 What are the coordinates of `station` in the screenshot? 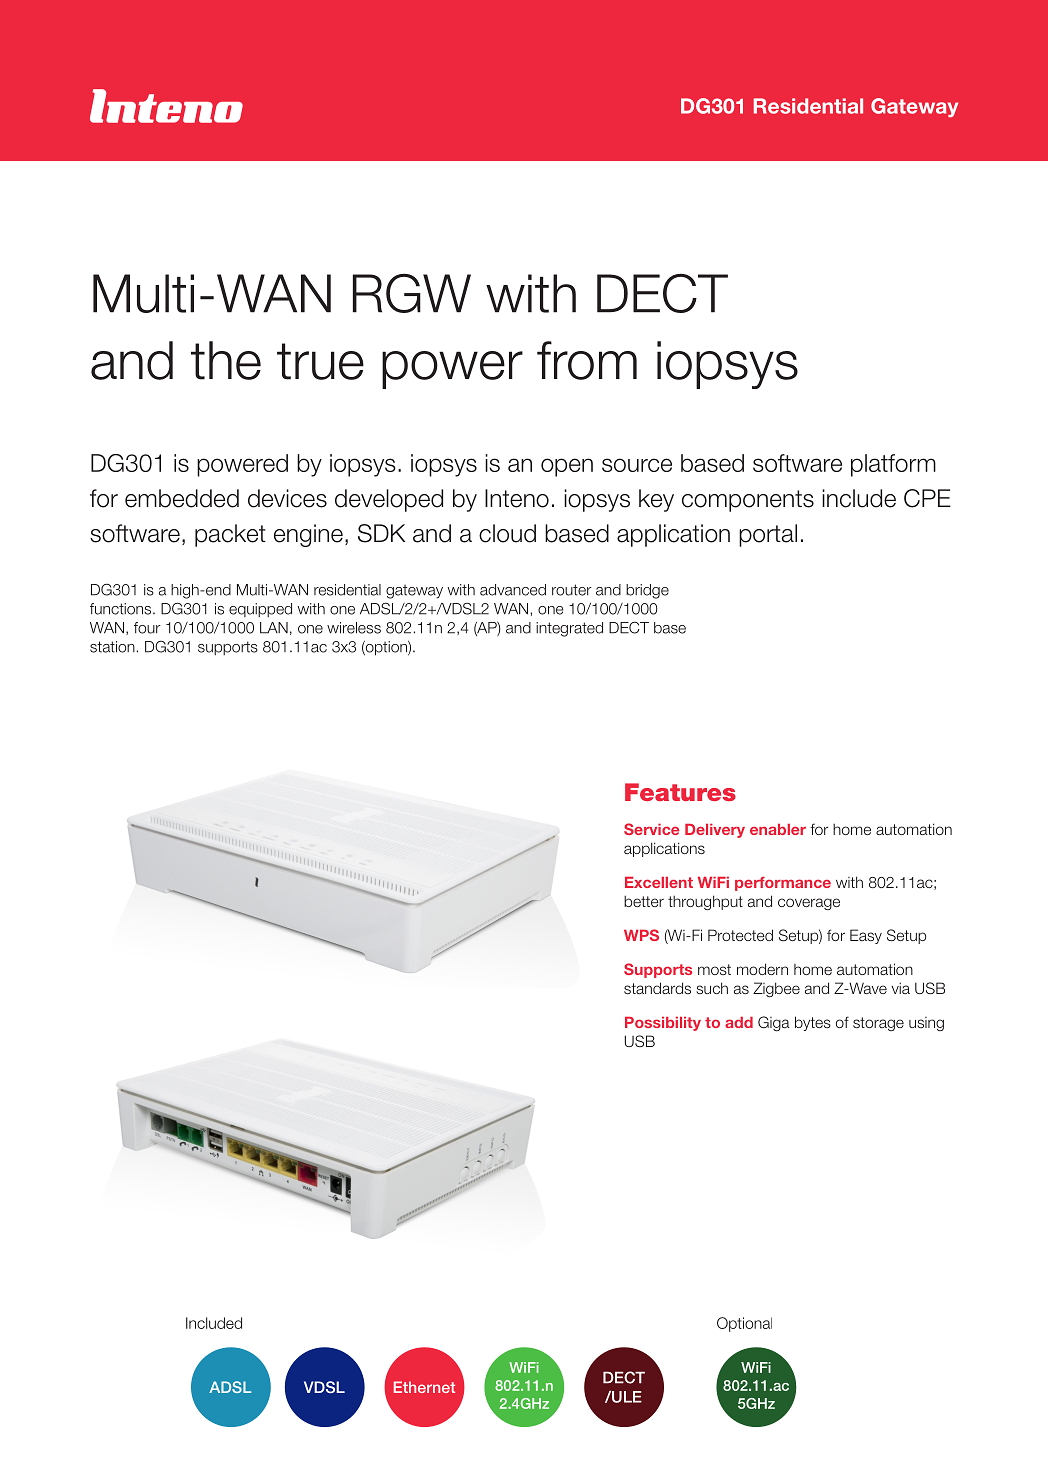 It's located at (112, 647).
